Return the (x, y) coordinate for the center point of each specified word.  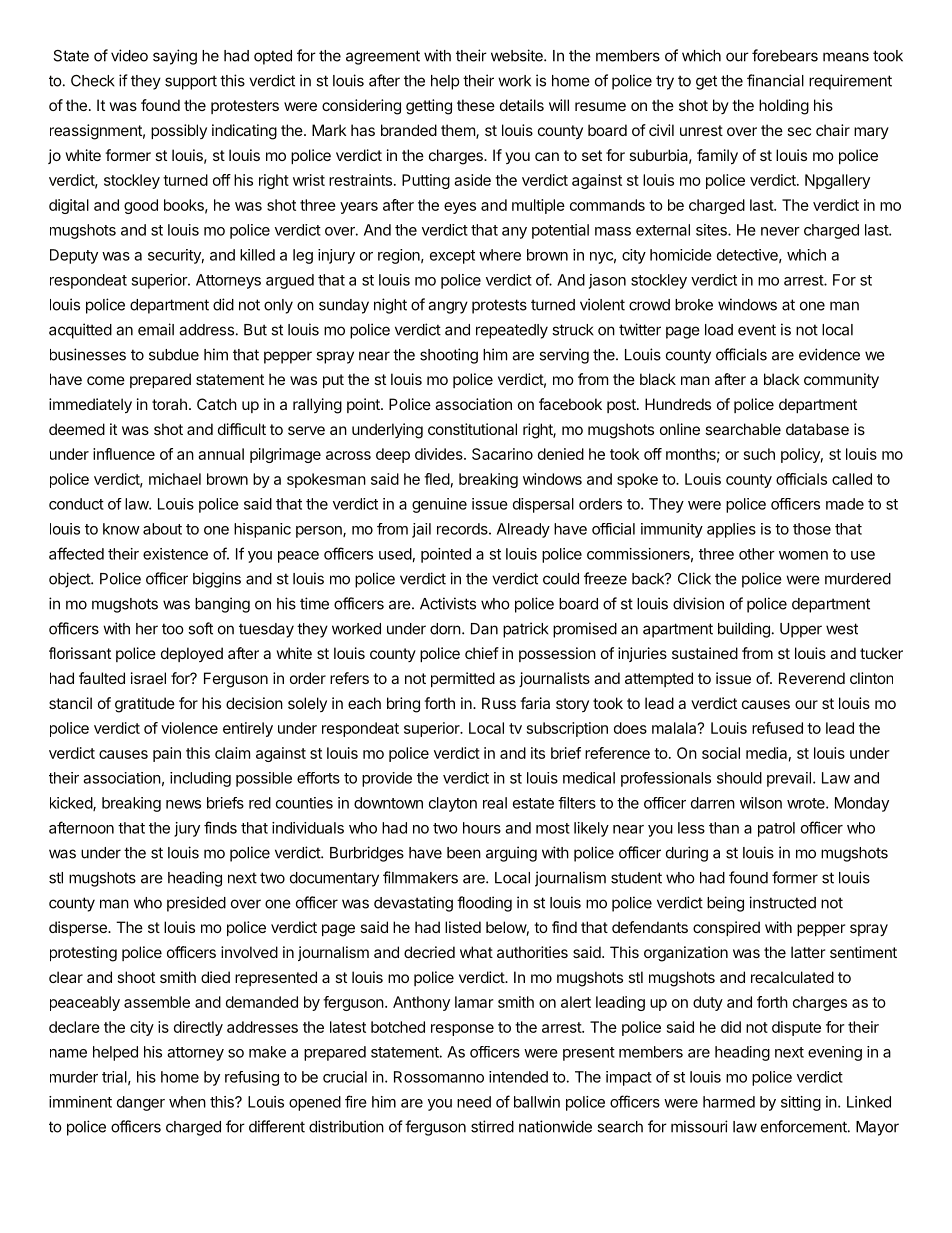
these (476, 105)
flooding (484, 904)
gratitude (145, 705)
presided (196, 904)
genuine (439, 505)
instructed (782, 902)
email (156, 329)
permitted (463, 679)
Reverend (812, 678)
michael (175, 479)
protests (499, 306)
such (759, 454)
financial (775, 80)
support (191, 82)
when (187, 1102)
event (757, 330)
